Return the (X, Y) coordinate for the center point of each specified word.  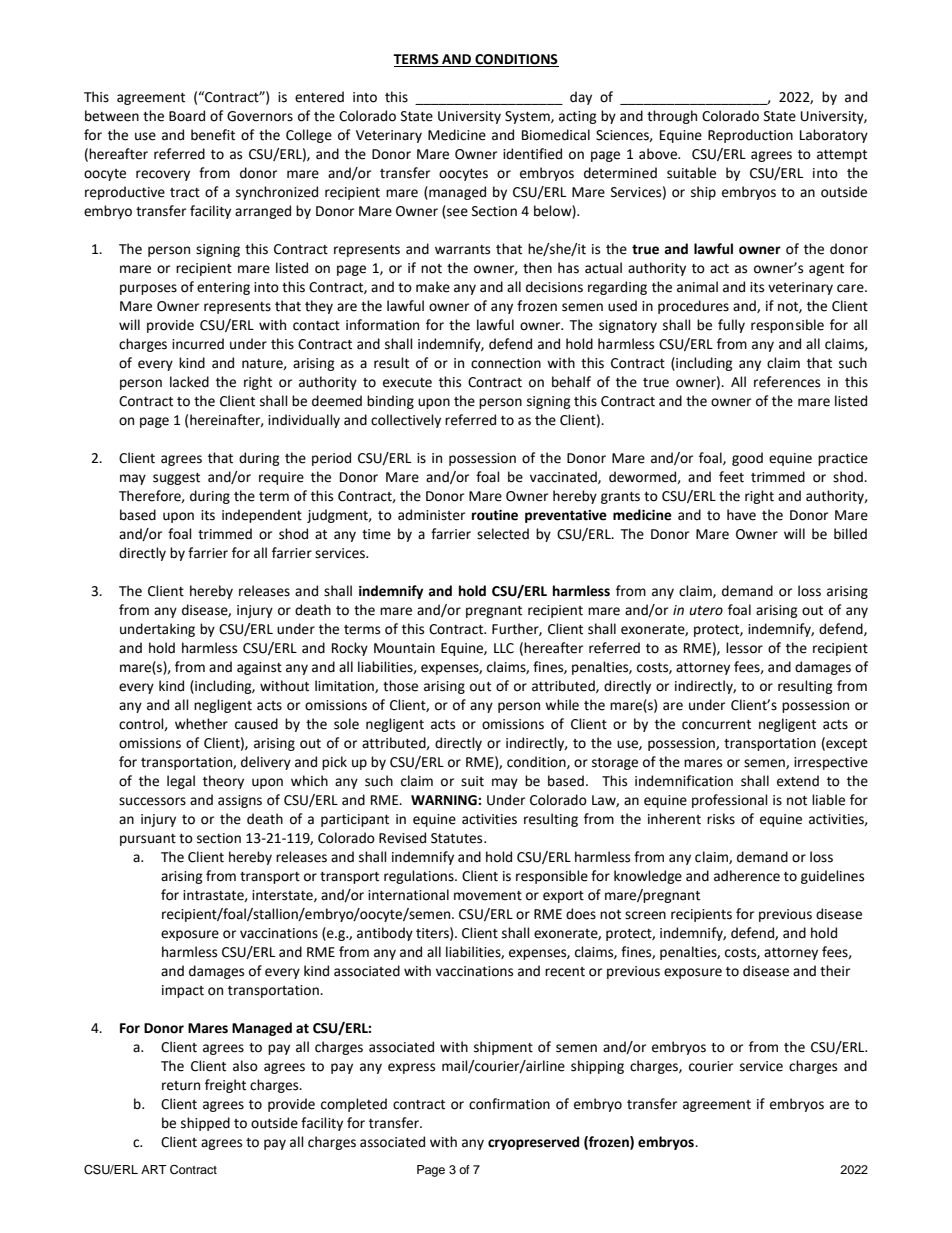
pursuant (148, 840)
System (528, 117)
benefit (213, 135)
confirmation (509, 1104)
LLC (504, 648)
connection (506, 363)
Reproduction (750, 136)
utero (706, 611)
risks (721, 819)
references (787, 382)
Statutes (458, 838)
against (259, 668)
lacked (189, 382)
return (181, 1086)
